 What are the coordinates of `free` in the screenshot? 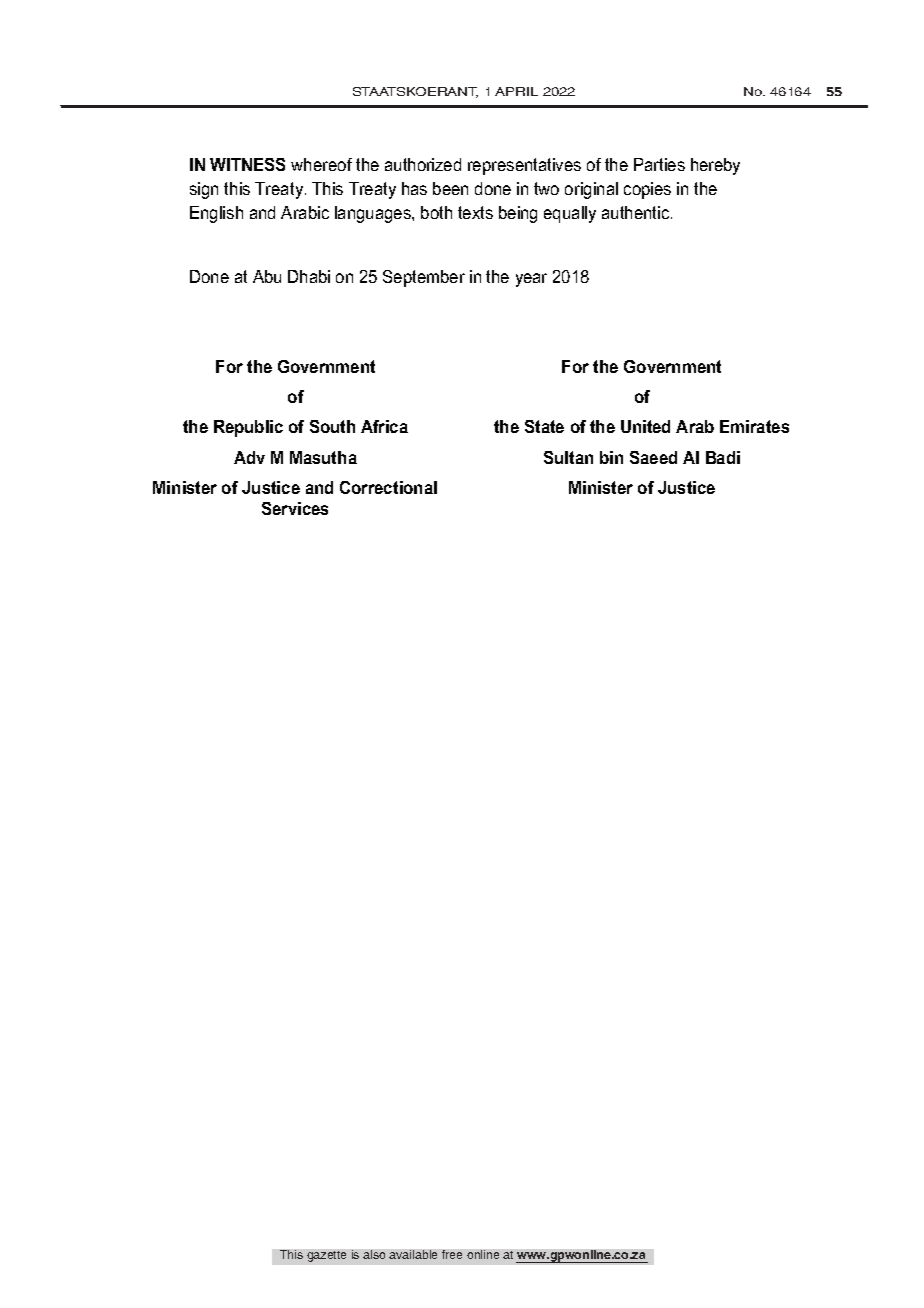 It's located at (452, 1254).
